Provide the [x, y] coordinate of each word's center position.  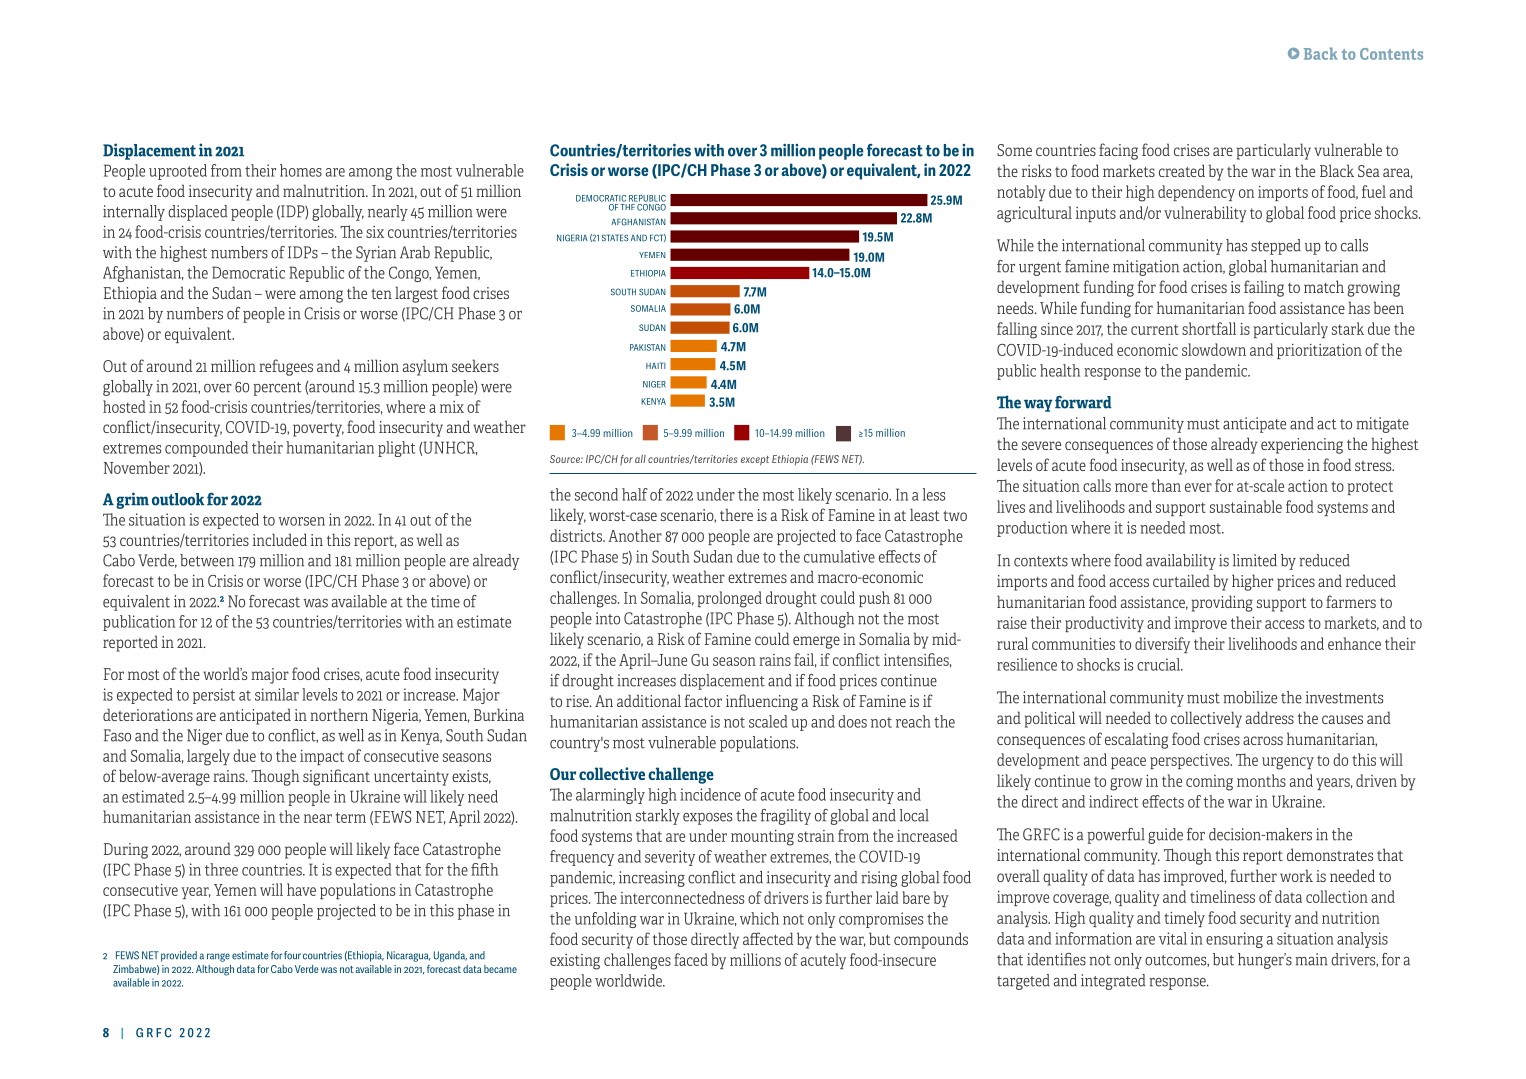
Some [1014, 150]
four [292, 955]
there [736, 514]
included [279, 539]
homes [301, 170]
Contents [1391, 54]
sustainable [1246, 506]
